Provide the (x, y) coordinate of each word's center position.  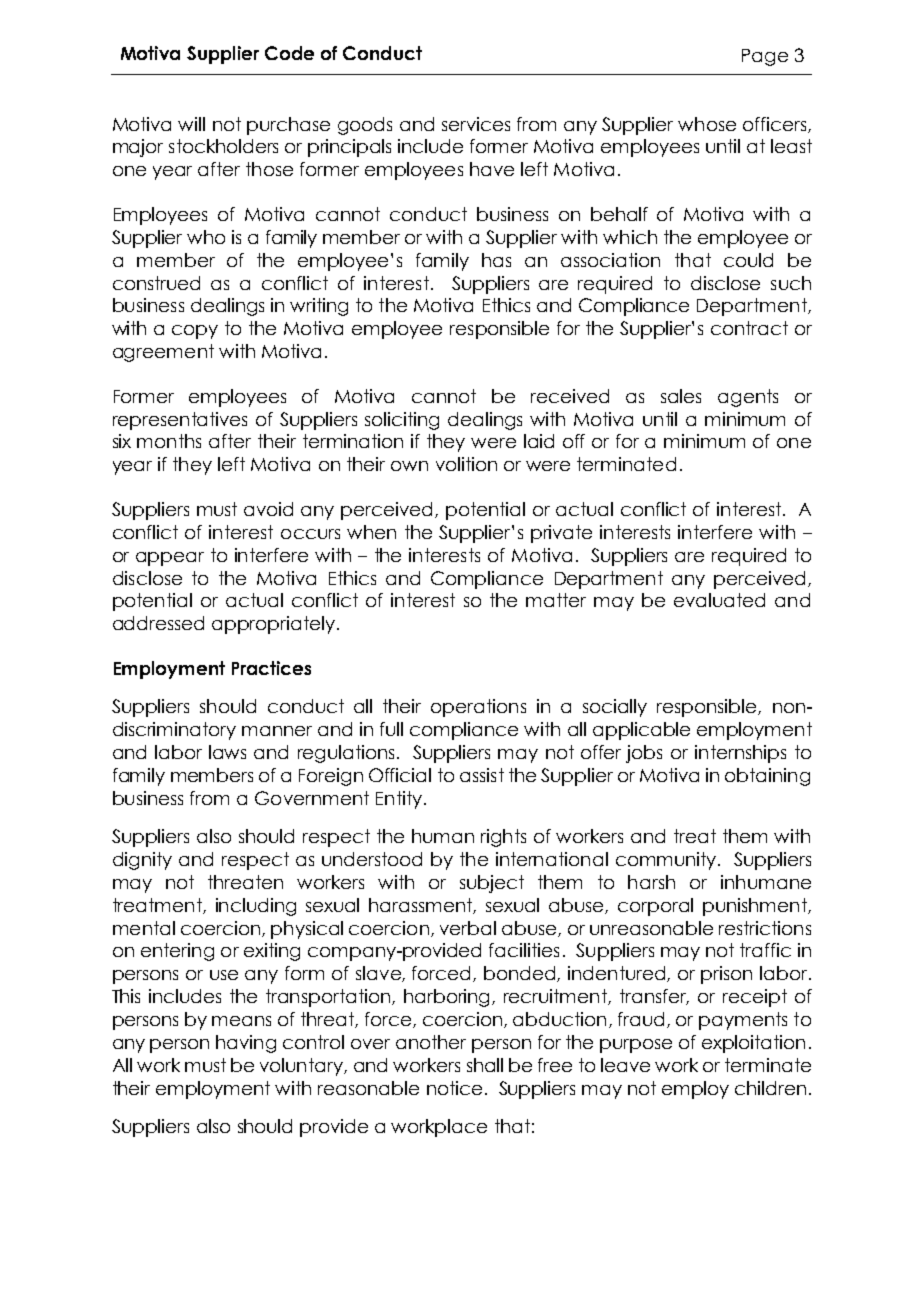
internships (740, 754)
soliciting (402, 421)
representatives (180, 421)
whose (707, 124)
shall (485, 1065)
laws (227, 752)
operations (478, 708)
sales (681, 396)
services (476, 124)
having (246, 1044)
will (191, 124)
